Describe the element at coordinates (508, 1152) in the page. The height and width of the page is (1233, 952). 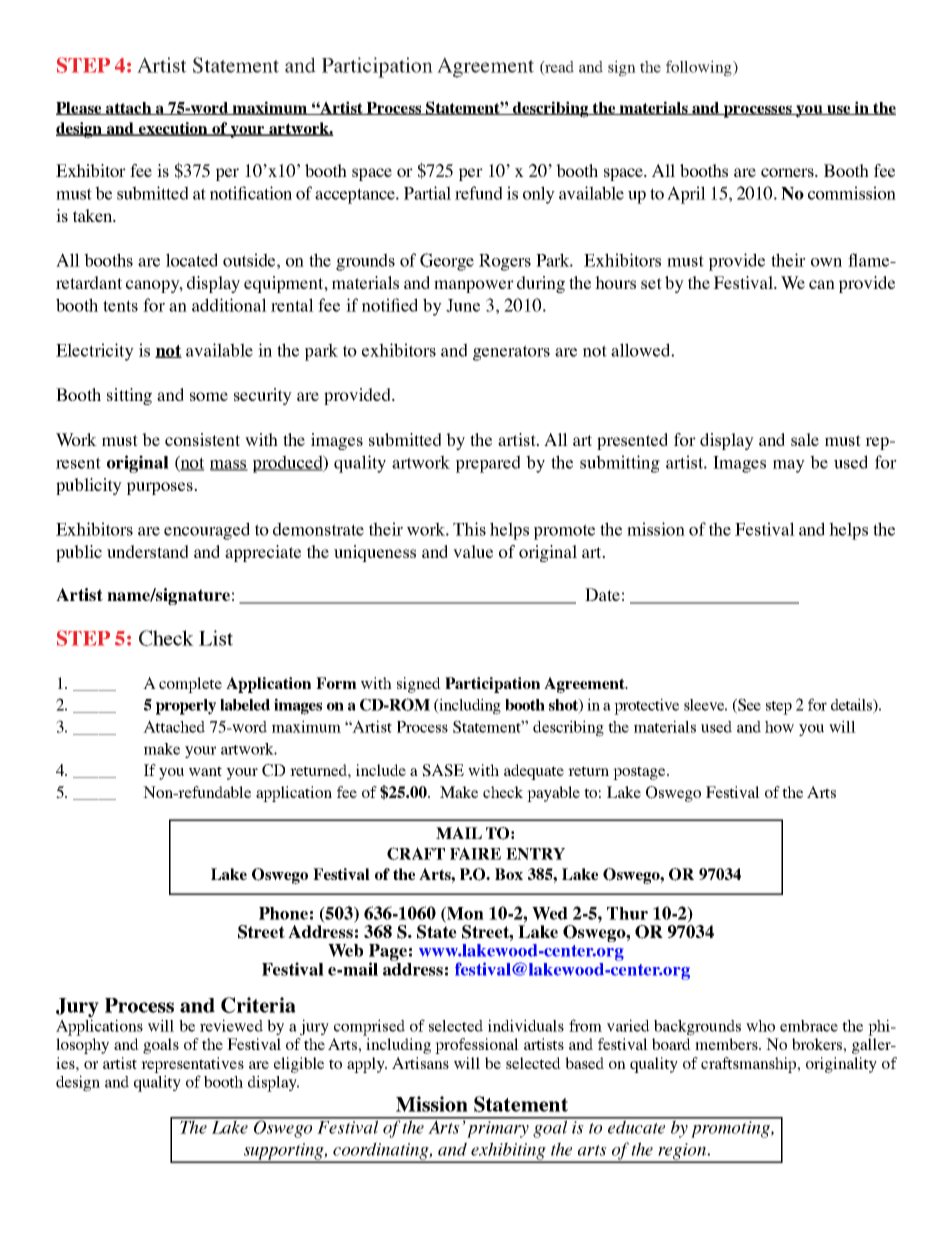
I see `exhibiting` at that location.
